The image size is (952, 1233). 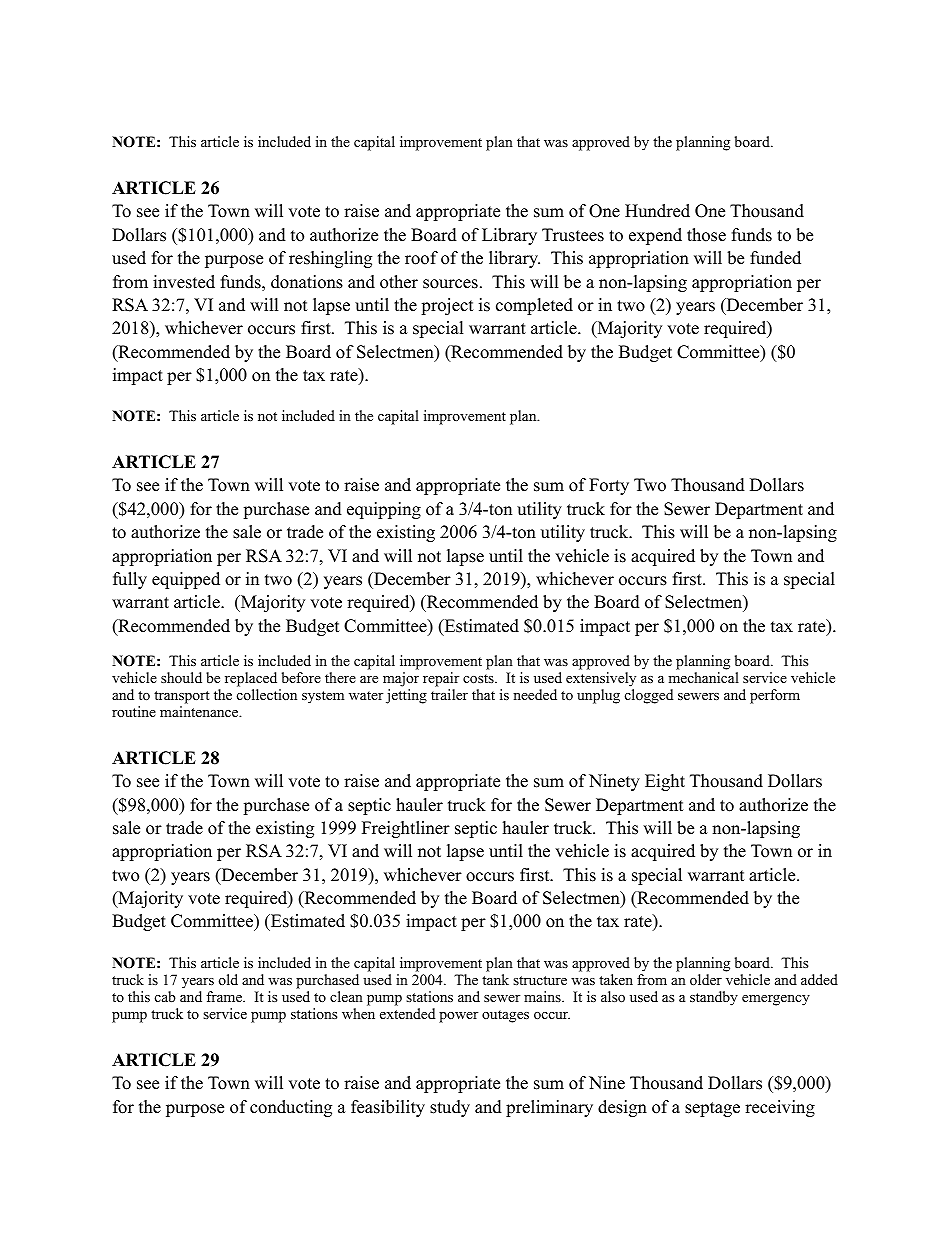 I want to click on Forty, so click(x=609, y=486).
